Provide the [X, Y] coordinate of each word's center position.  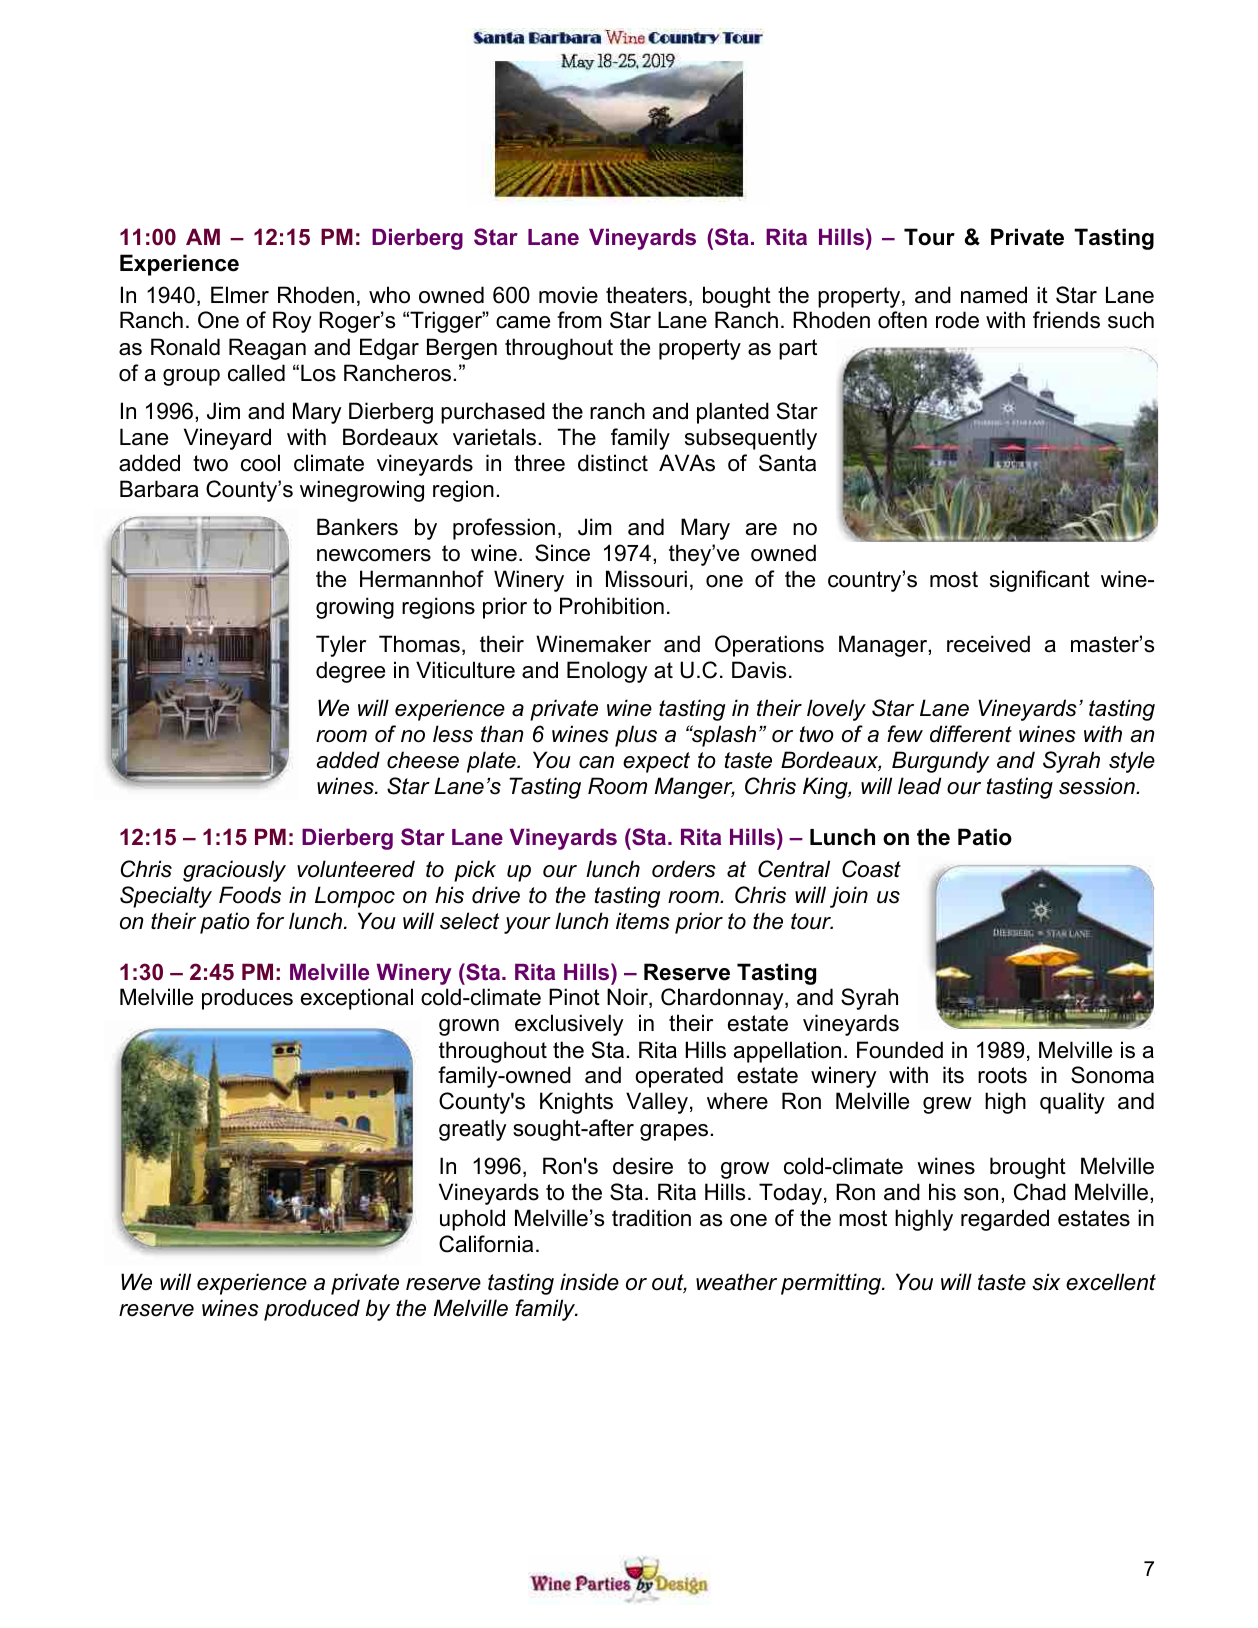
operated [679, 1077]
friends [1066, 320]
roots [1002, 1075]
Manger [695, 788]
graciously [234, 871]
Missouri [646, 579]
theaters [646, 295]
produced [312, 1310]
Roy [292, 322]
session [1098, 786]
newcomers [374, 555]
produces [247, 999]
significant [1040, 581]
